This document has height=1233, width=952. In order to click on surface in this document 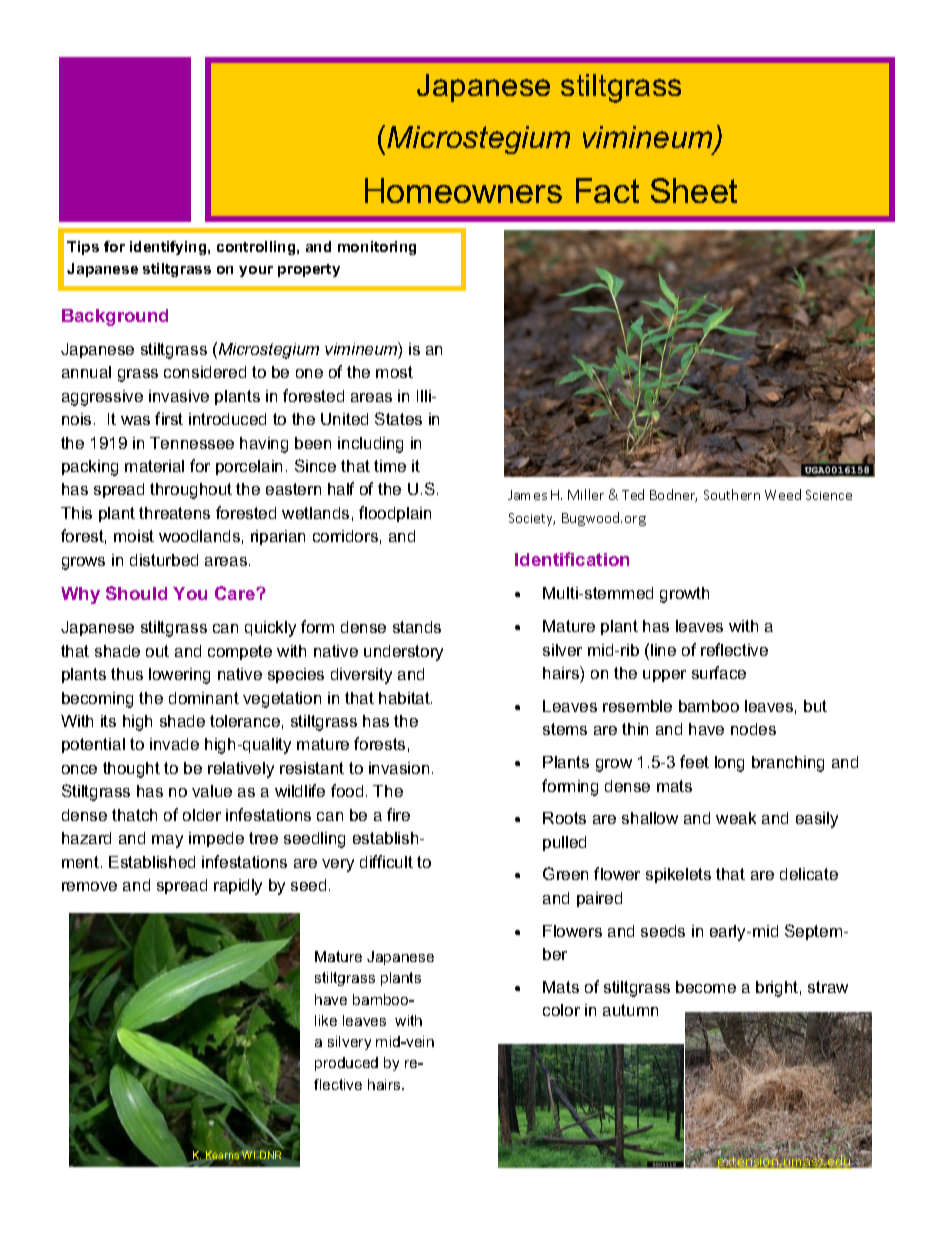, I will do `click(719, 672)`.
